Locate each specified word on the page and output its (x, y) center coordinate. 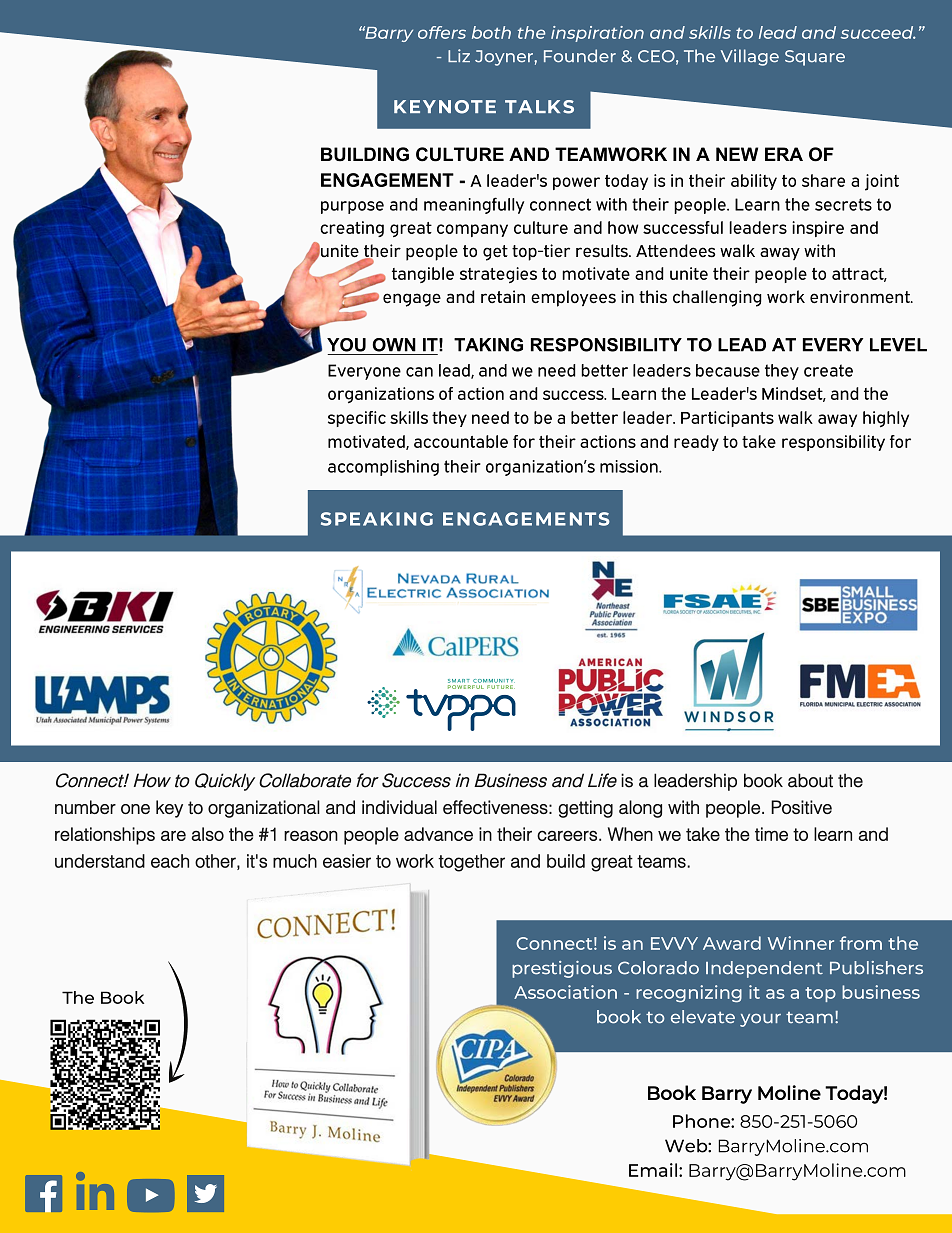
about (810, 780)
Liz (459, 55)
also (207, 834)
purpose (352, 207)
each (170, 861)
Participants (727, 419)
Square (815, 58)
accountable (461, 441)
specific (357, 419)
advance (438, 834)
